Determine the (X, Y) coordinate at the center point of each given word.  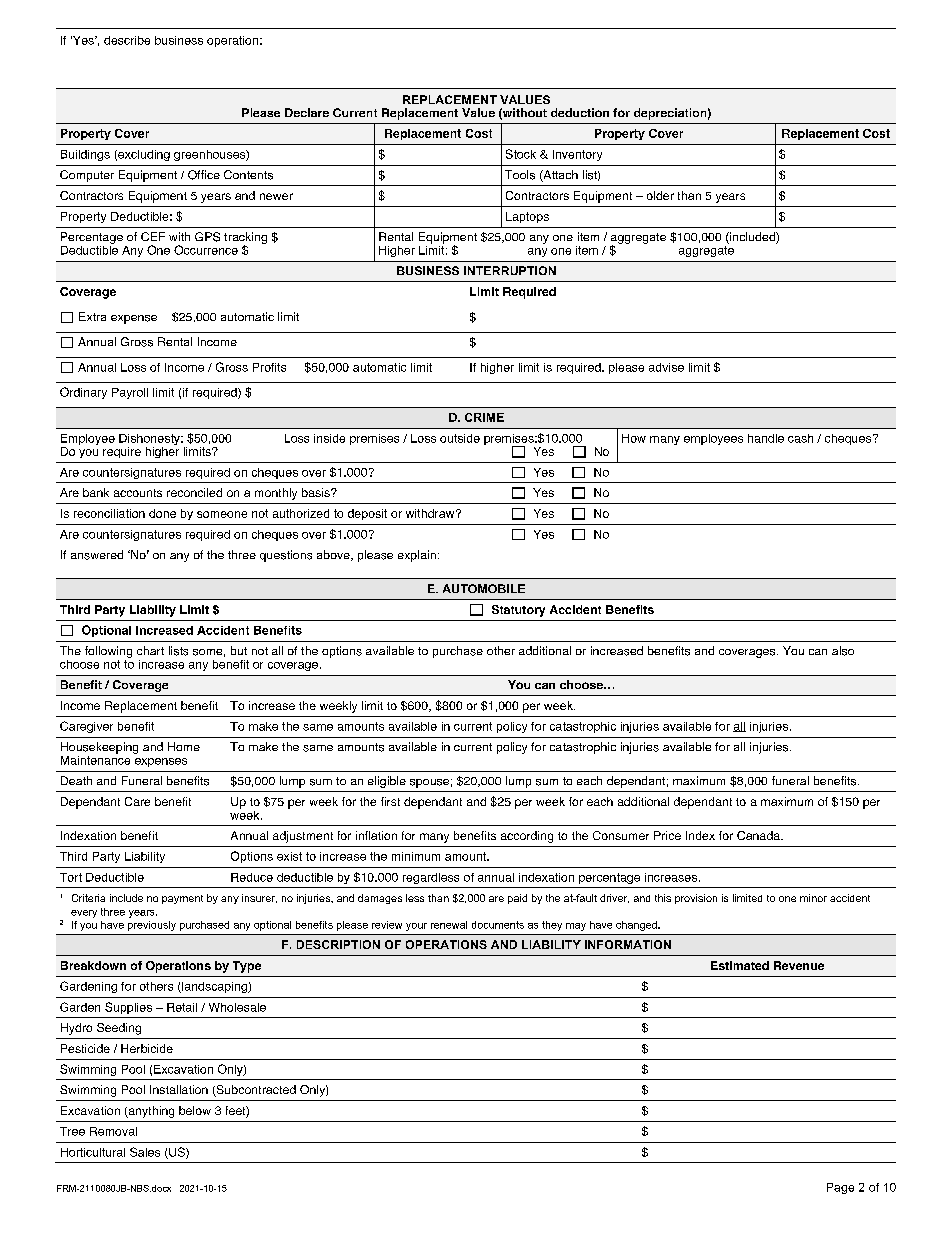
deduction (580, 112)
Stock (521, 154)
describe (127, 40)
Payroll (130, 393)
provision (696, 899)
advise (666, 367)
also (843, 651)
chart (150, 650)
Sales (145, 1152)
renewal (449, 925)
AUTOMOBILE (484, 588)
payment (182, 899)
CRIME (484, 417)
